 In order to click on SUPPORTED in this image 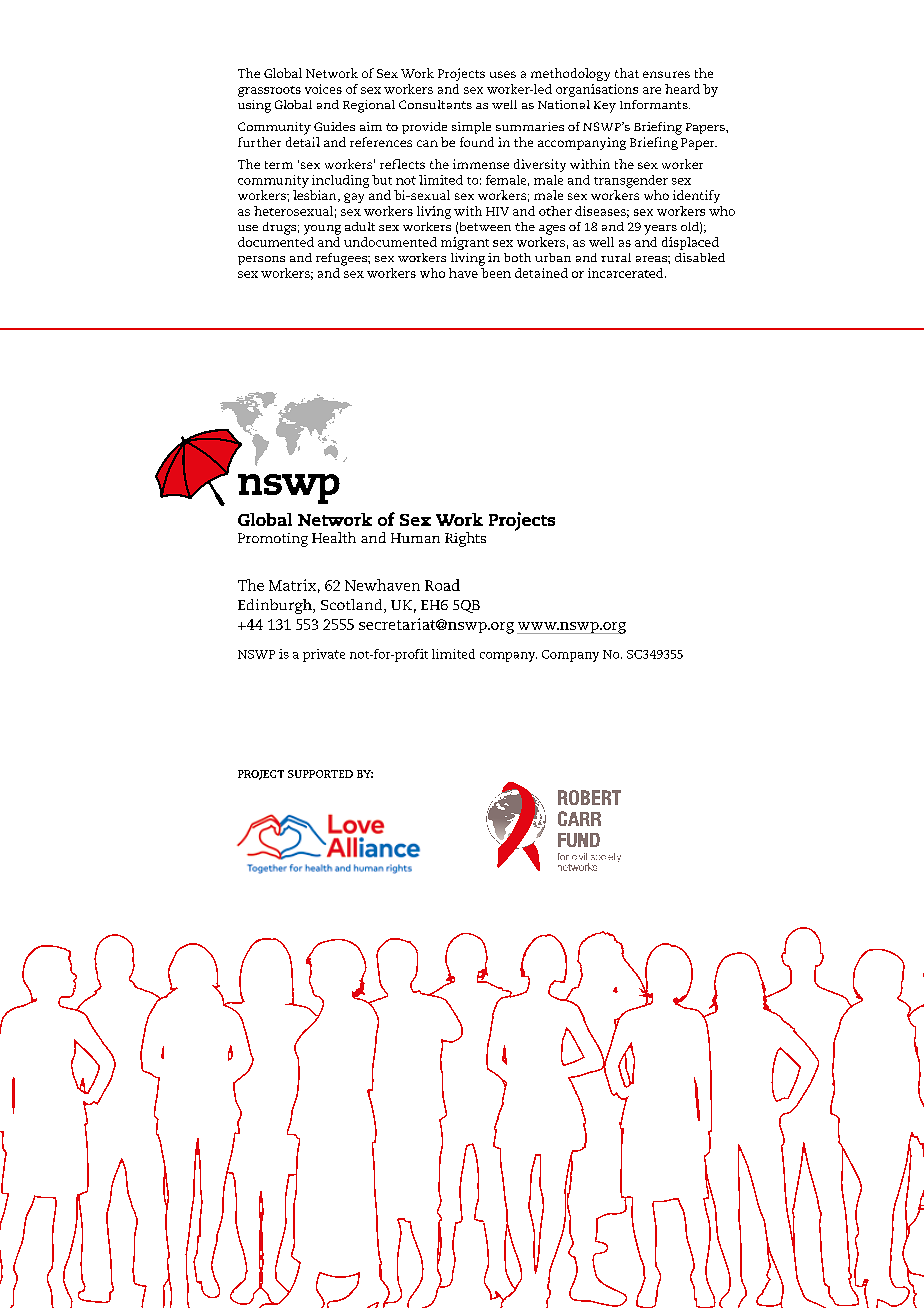, I will do `click(320, 774)`.
